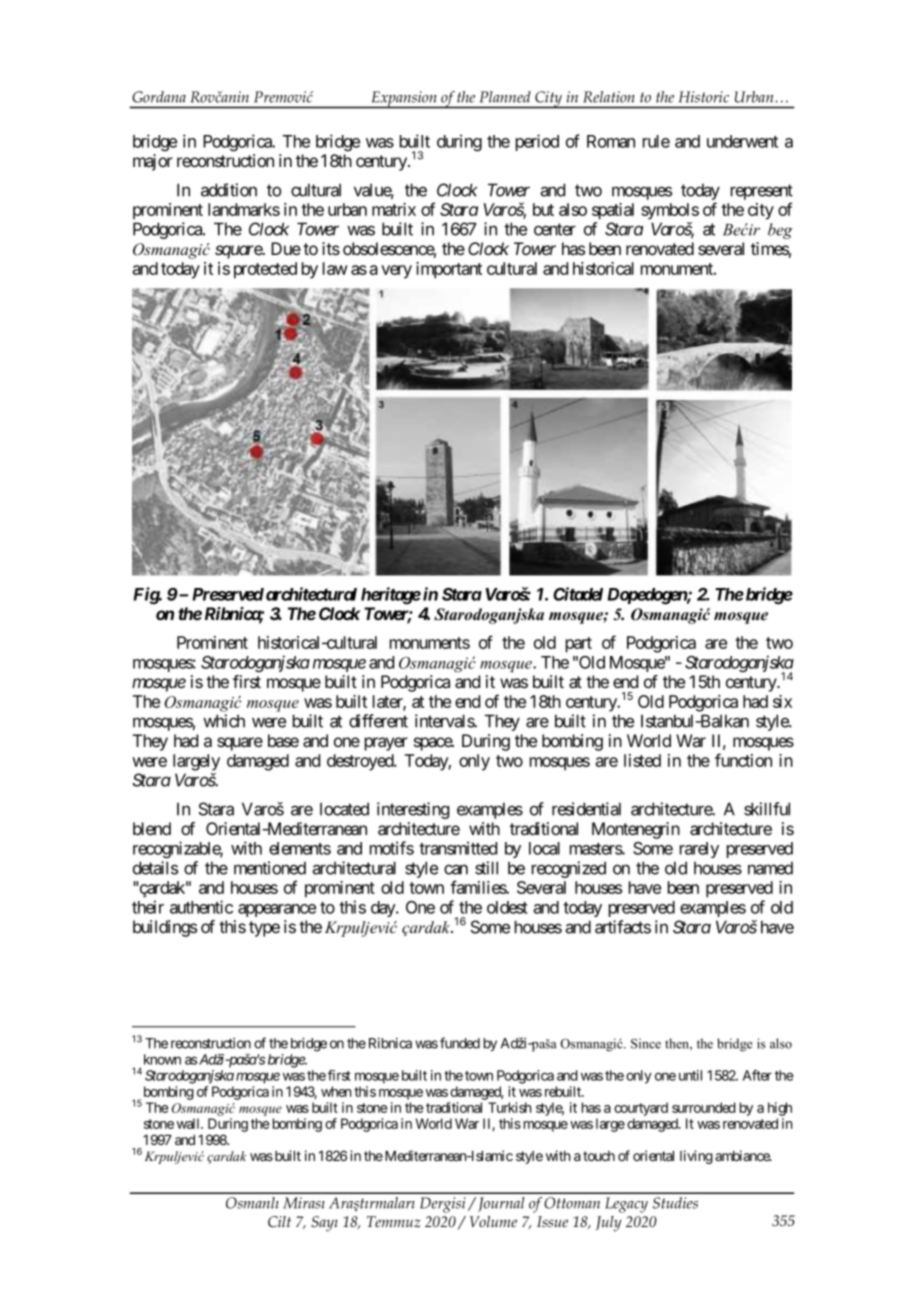 The height and width of the image is (1308, 924). I want to click on living, so click(696, 1157).
